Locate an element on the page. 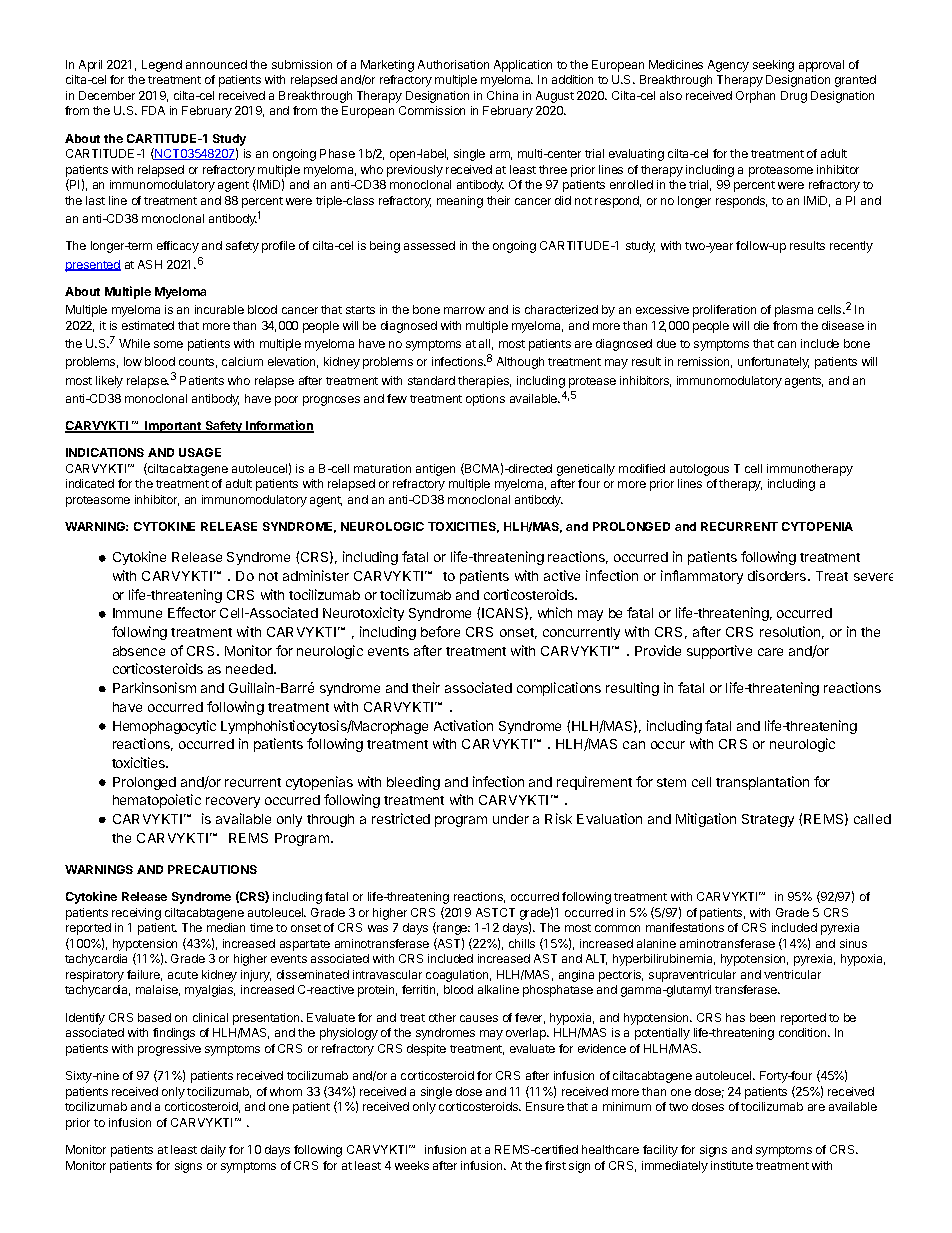 The height and width of the document is (1233, 952). before is located at coordinates (440, 631).
